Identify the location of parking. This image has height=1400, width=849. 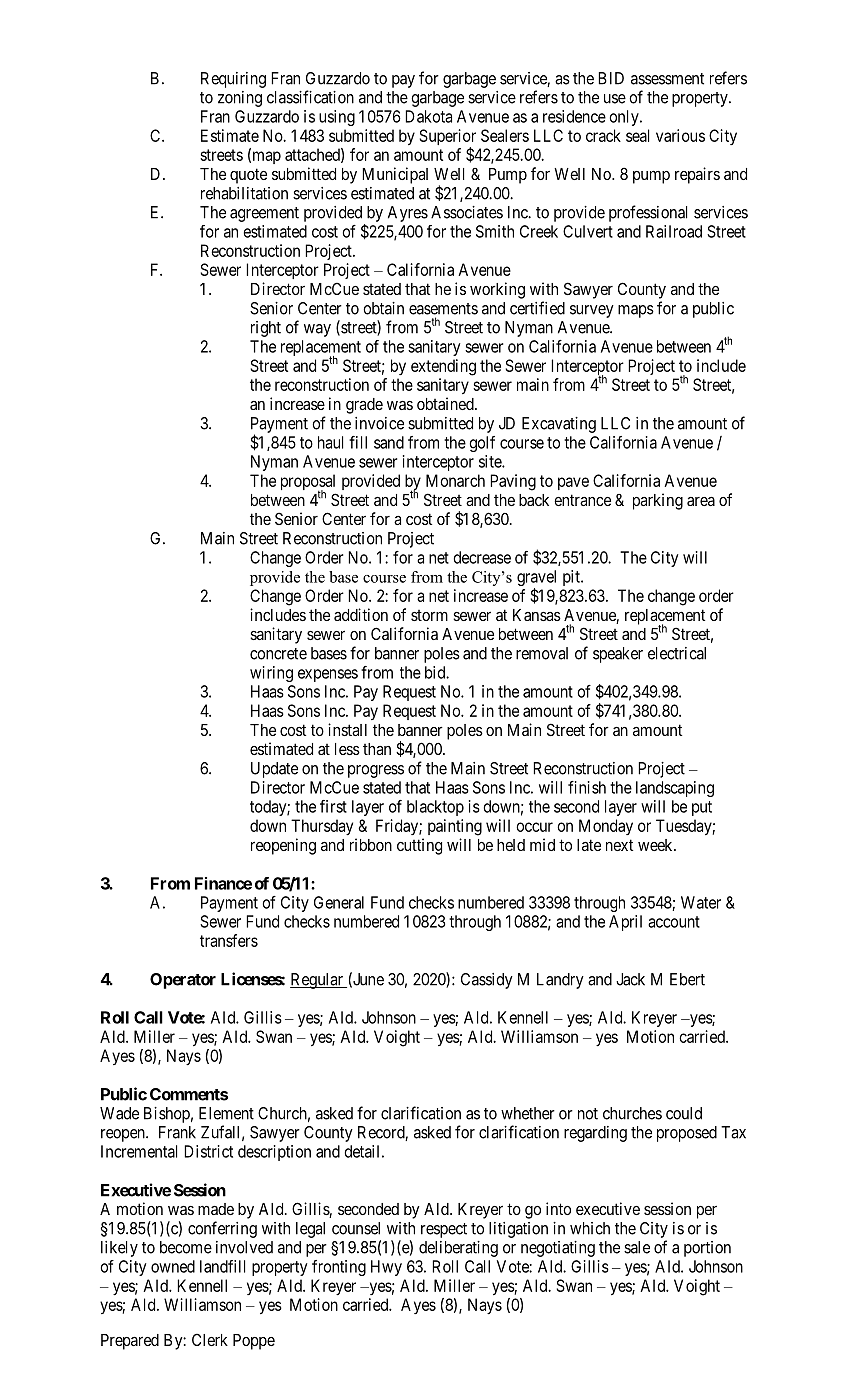
(658, 501).
